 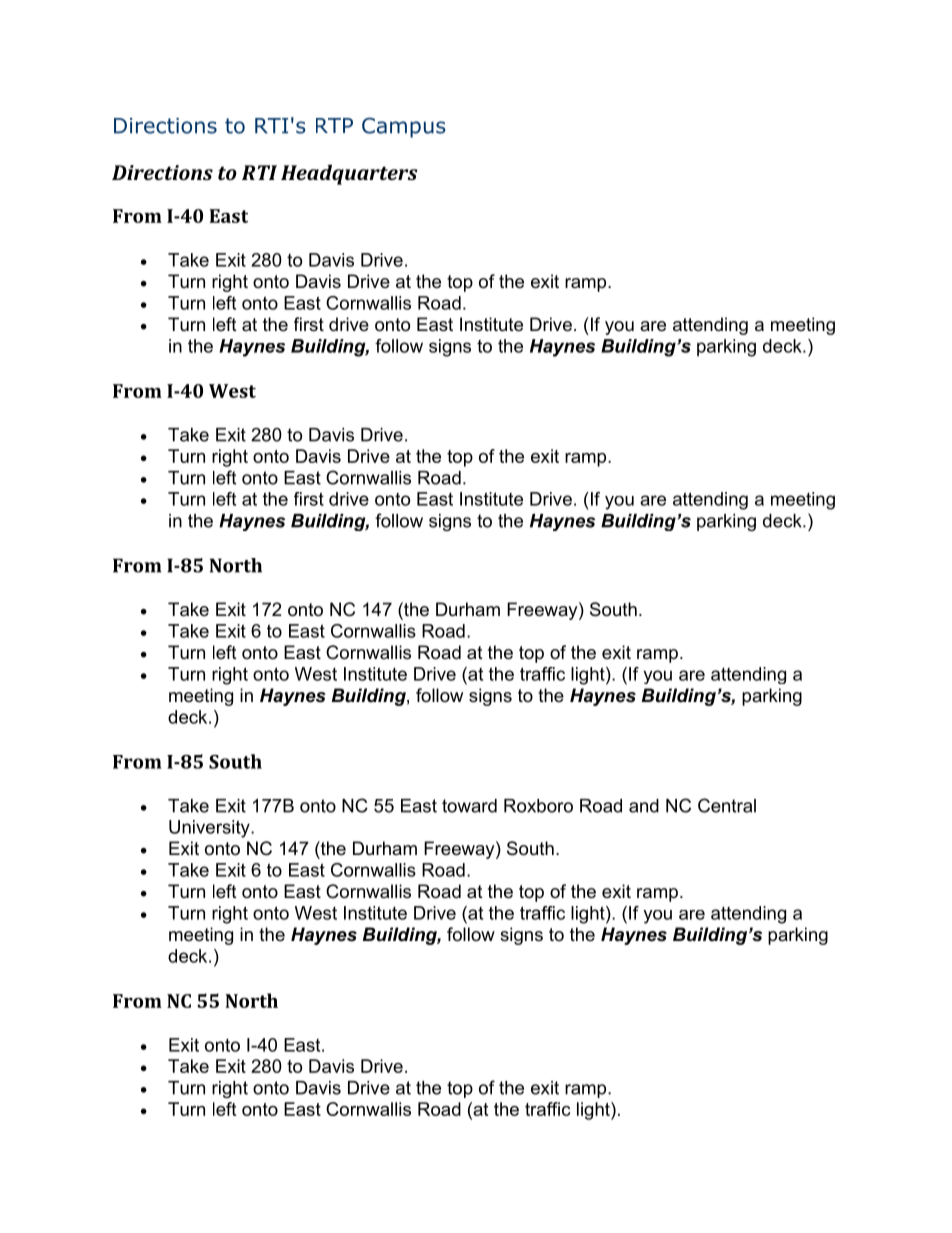 I want to click on Campus, so click(x=404, y=127).
